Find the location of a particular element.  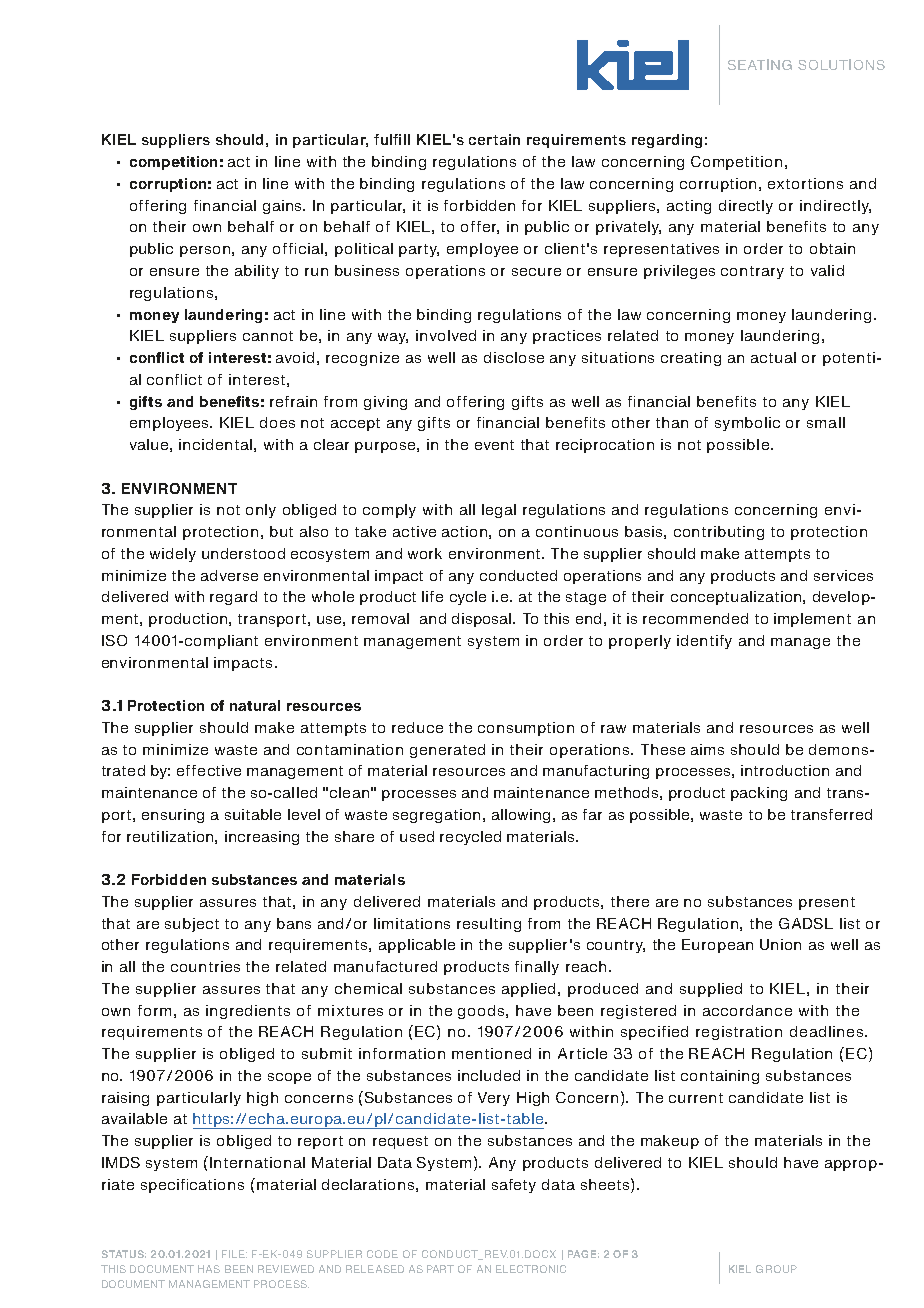

does is located at coordinates (277, 422).
